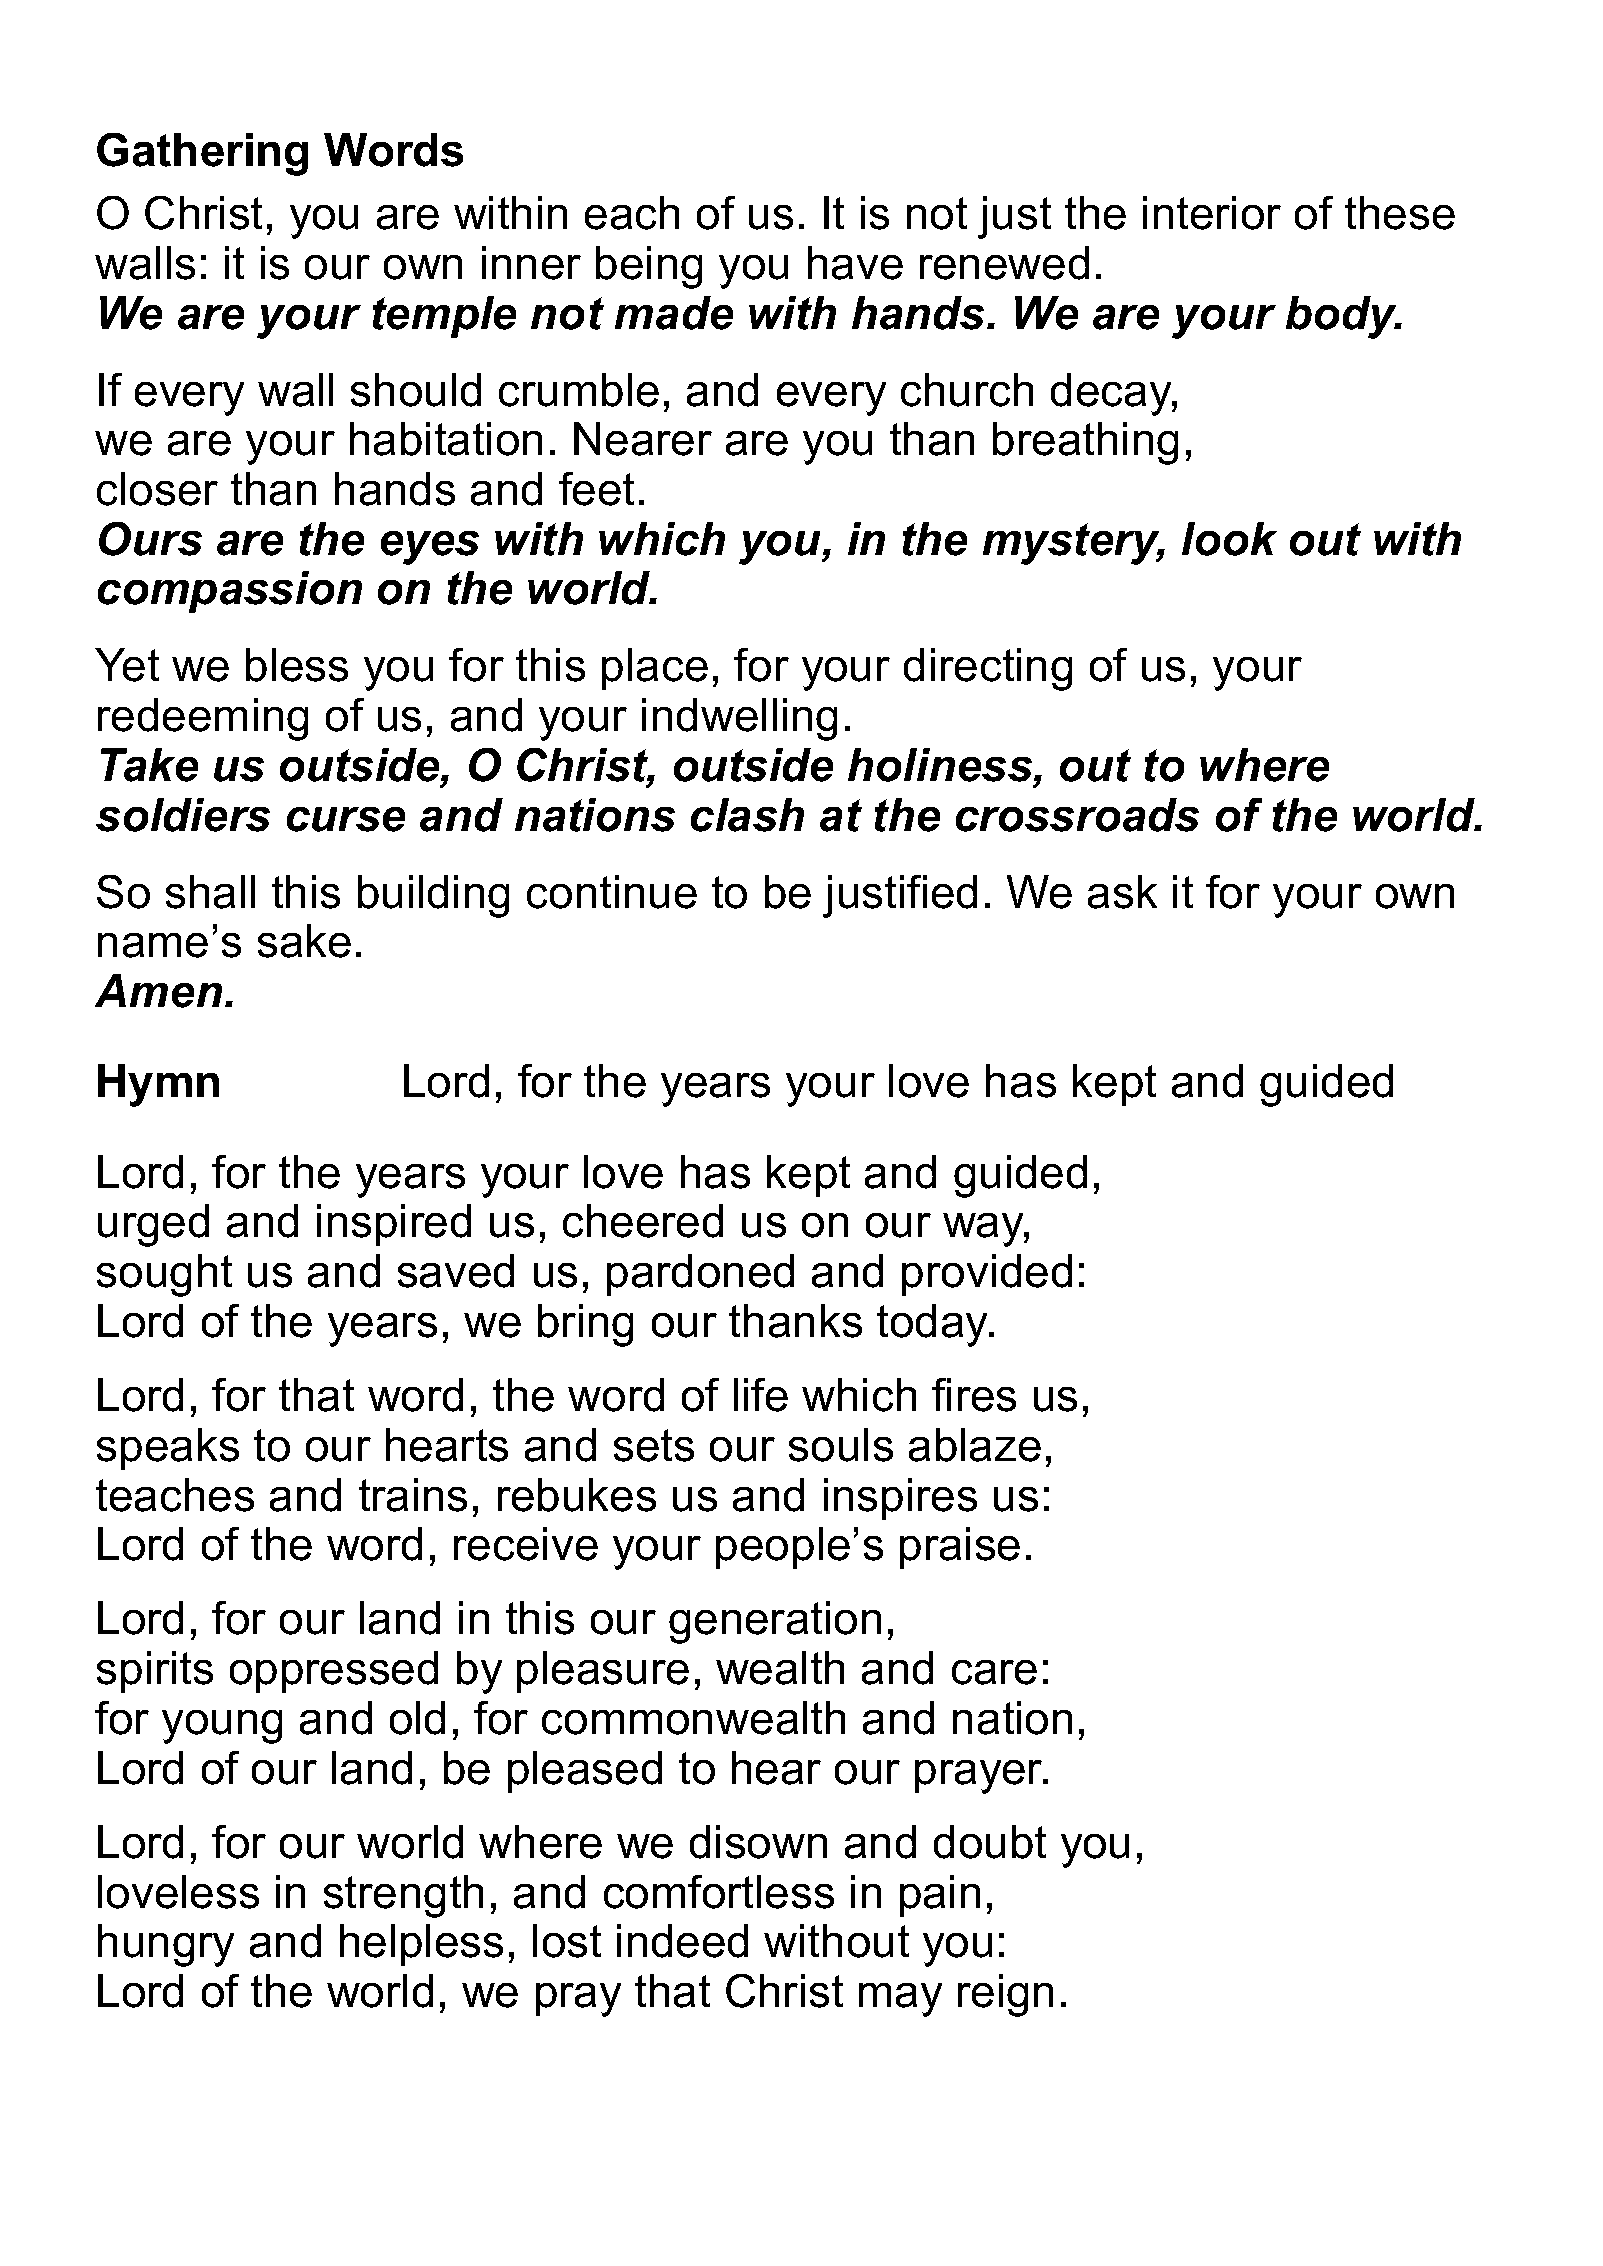  I want to click on souls, so click(841, 1445).
